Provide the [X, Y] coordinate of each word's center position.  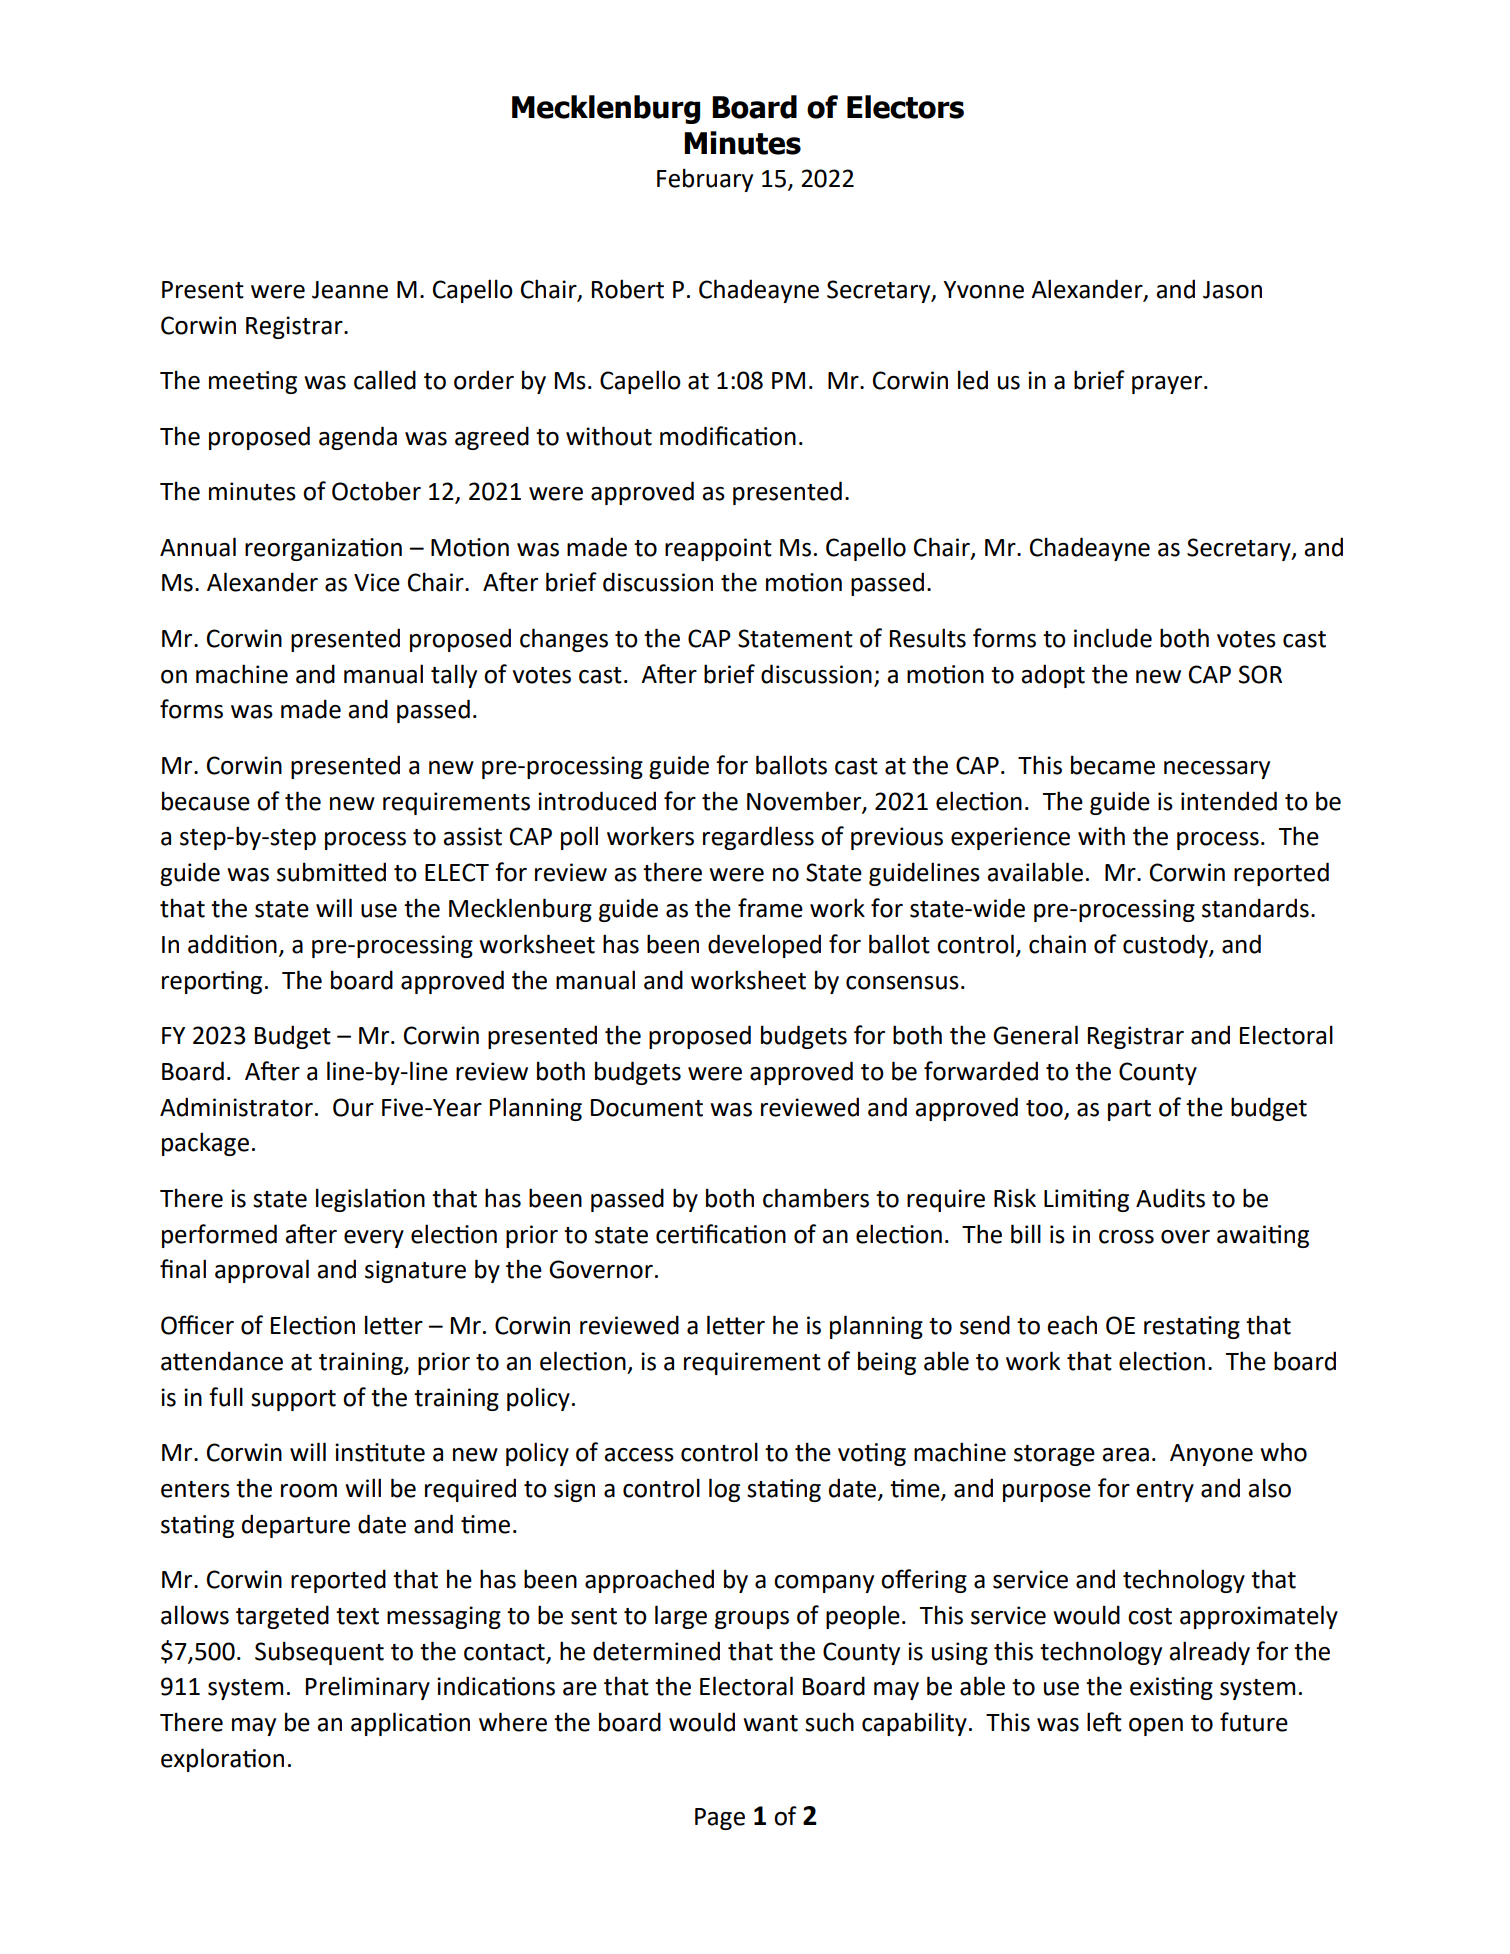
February [705, 180]
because [206, 801]
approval [262, 1271]
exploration [222, 1760]
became [1113, 765]
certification [721, 1234]
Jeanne [350, 290]
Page [720, 1819]
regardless [758, 838]
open [1156, 1727]
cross [1126, 1237]
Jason [1232, 290]
